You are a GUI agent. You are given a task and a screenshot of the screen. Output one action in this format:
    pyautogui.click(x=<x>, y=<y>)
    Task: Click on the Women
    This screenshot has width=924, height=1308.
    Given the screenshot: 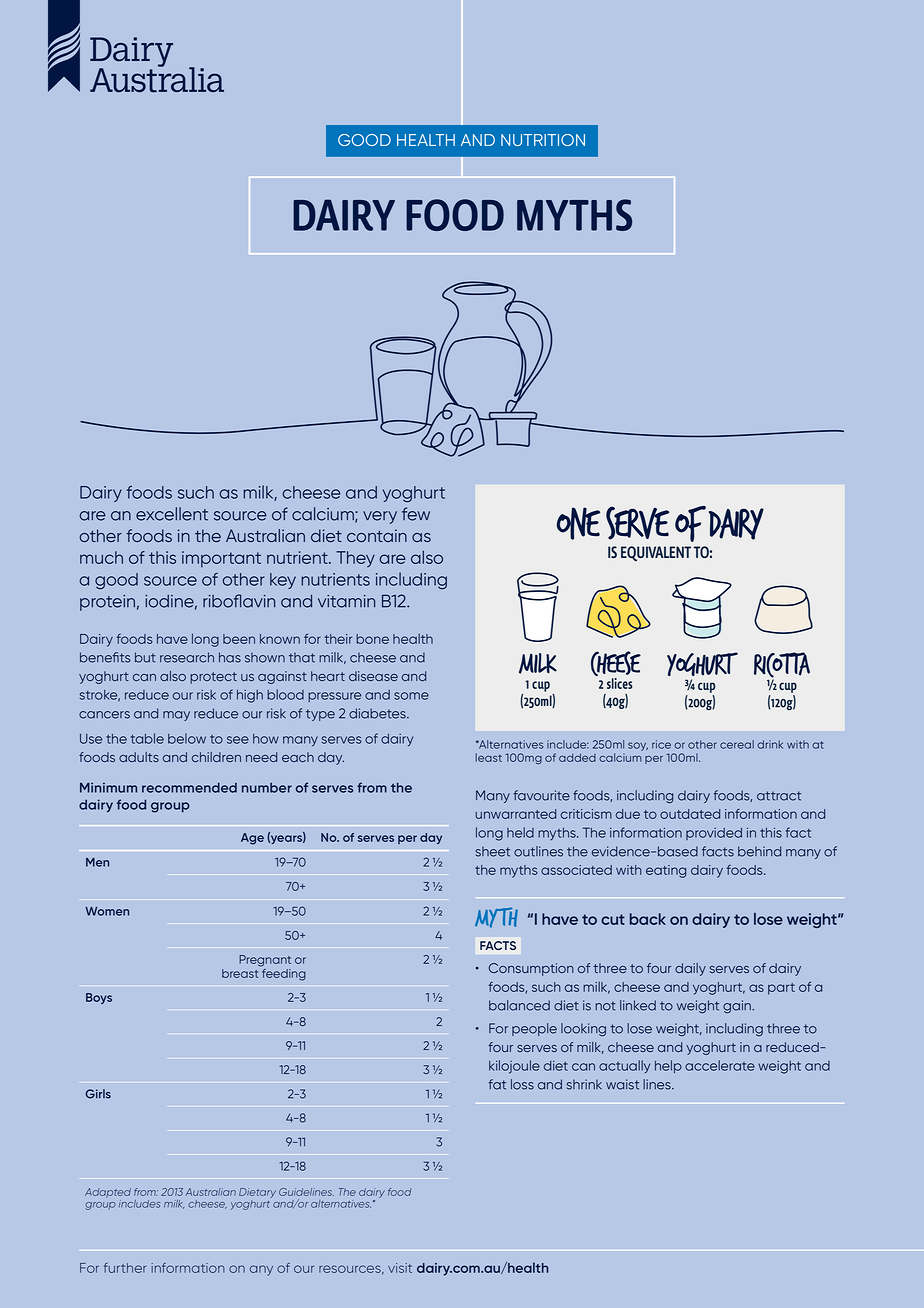 What is the action you would take?
    pyautogui.click(x=107, y=911)
